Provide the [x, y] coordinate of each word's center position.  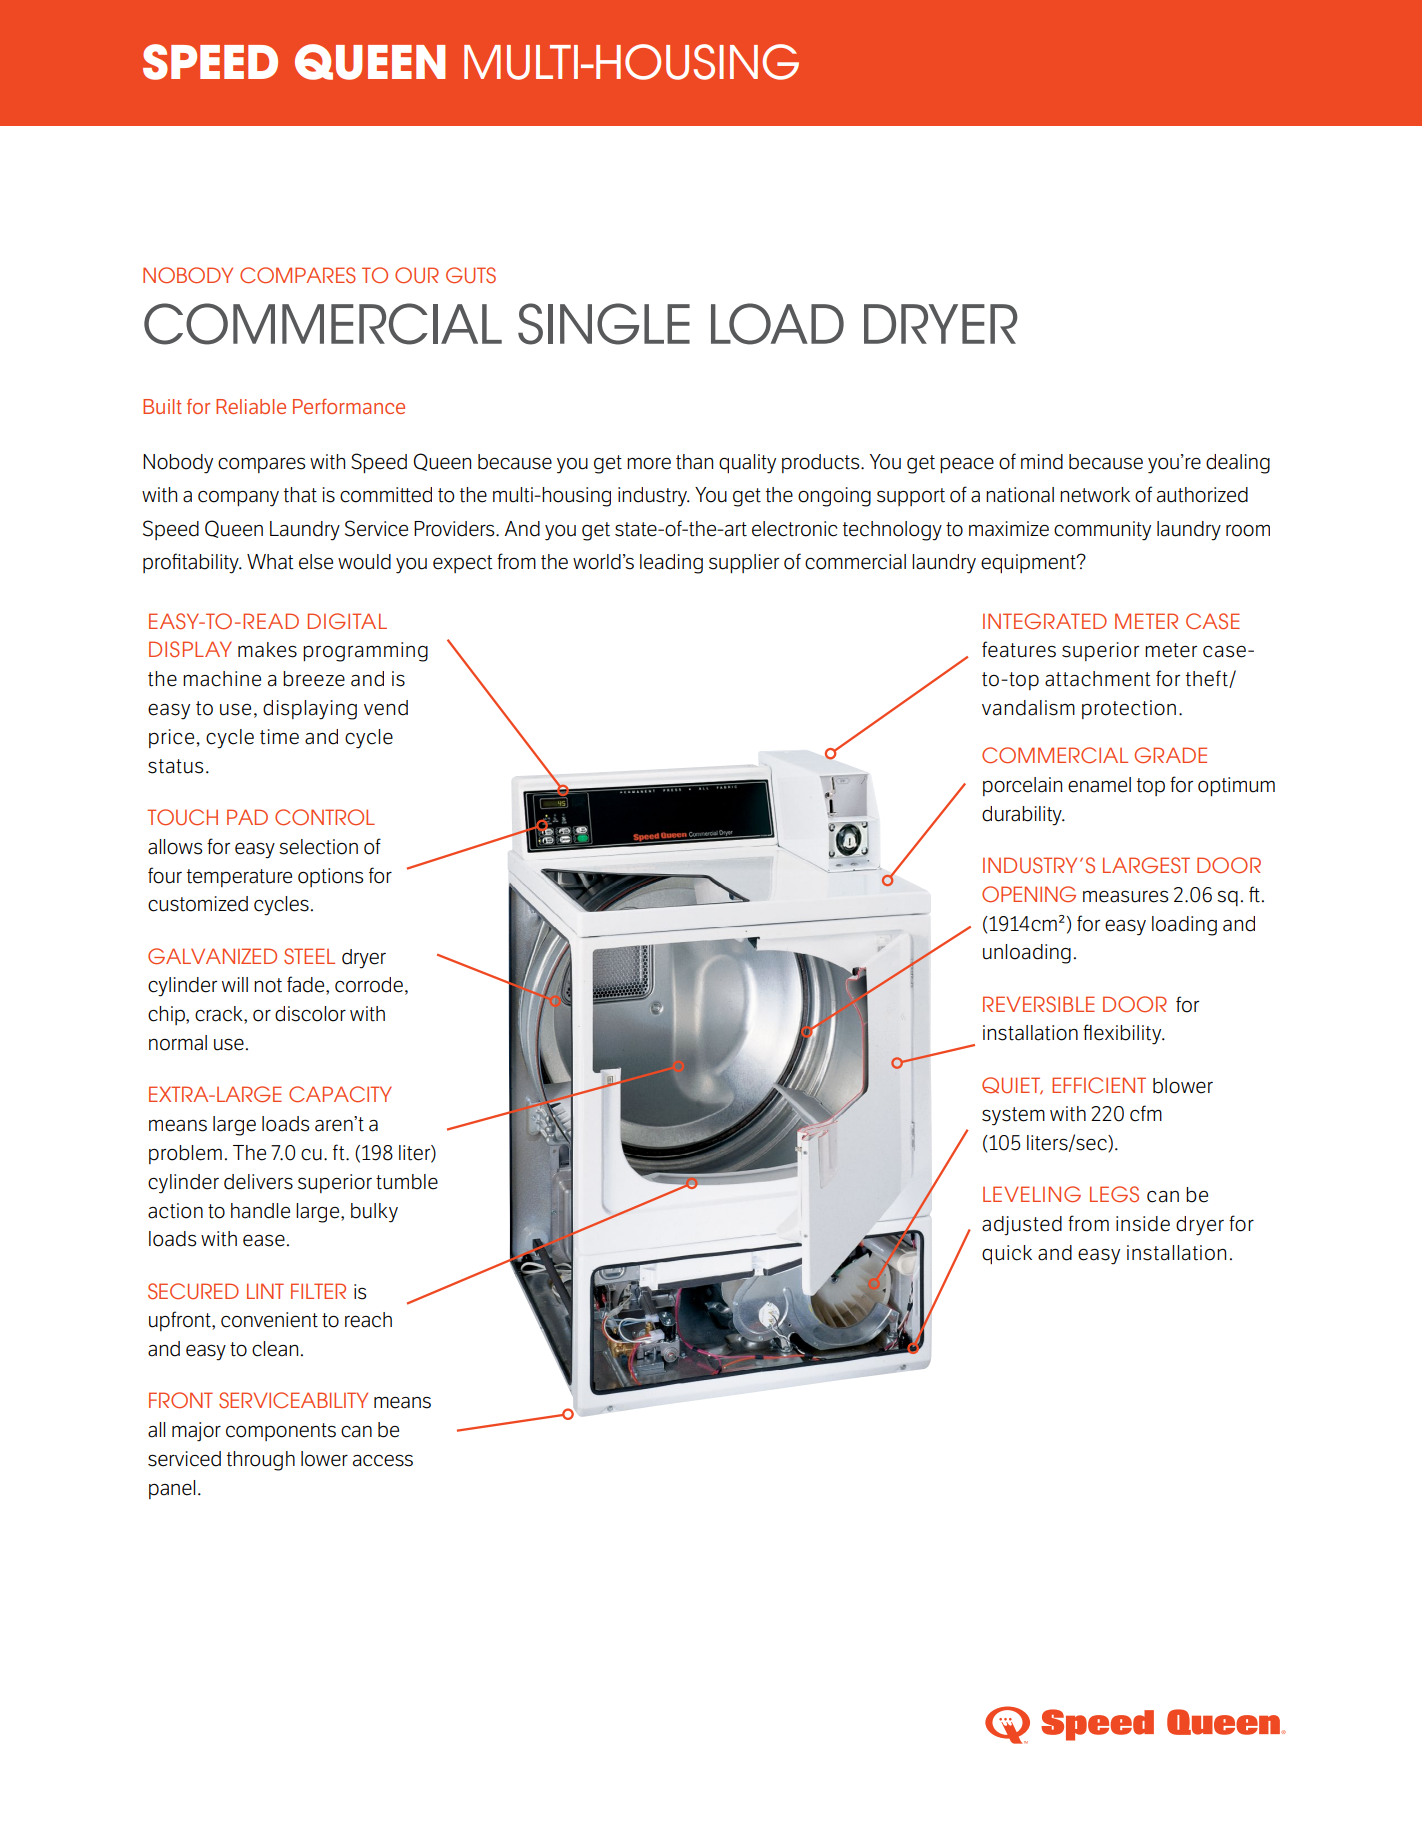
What [270, 562]
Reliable [251, 406]
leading [671, 564]
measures [1125, 896]
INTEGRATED [1045, 621]
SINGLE [604, 324]
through [261, 1461]
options [330, 877]
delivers [258, 1182]
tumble [407, 1182]
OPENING [1029, 894]
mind [1042, 462]
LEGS [1114, 1194]
